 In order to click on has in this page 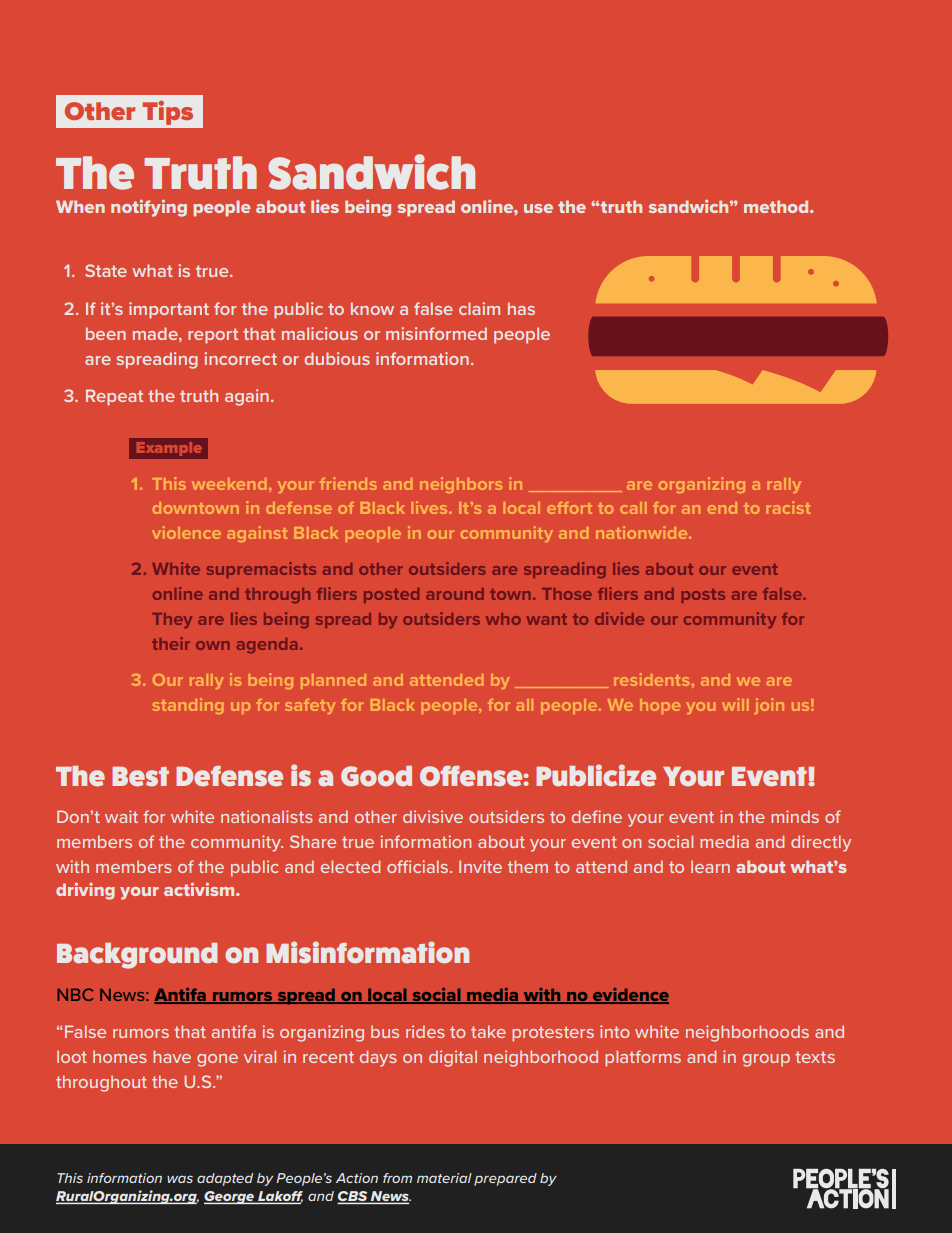, I will do `click(521, 308)`.
